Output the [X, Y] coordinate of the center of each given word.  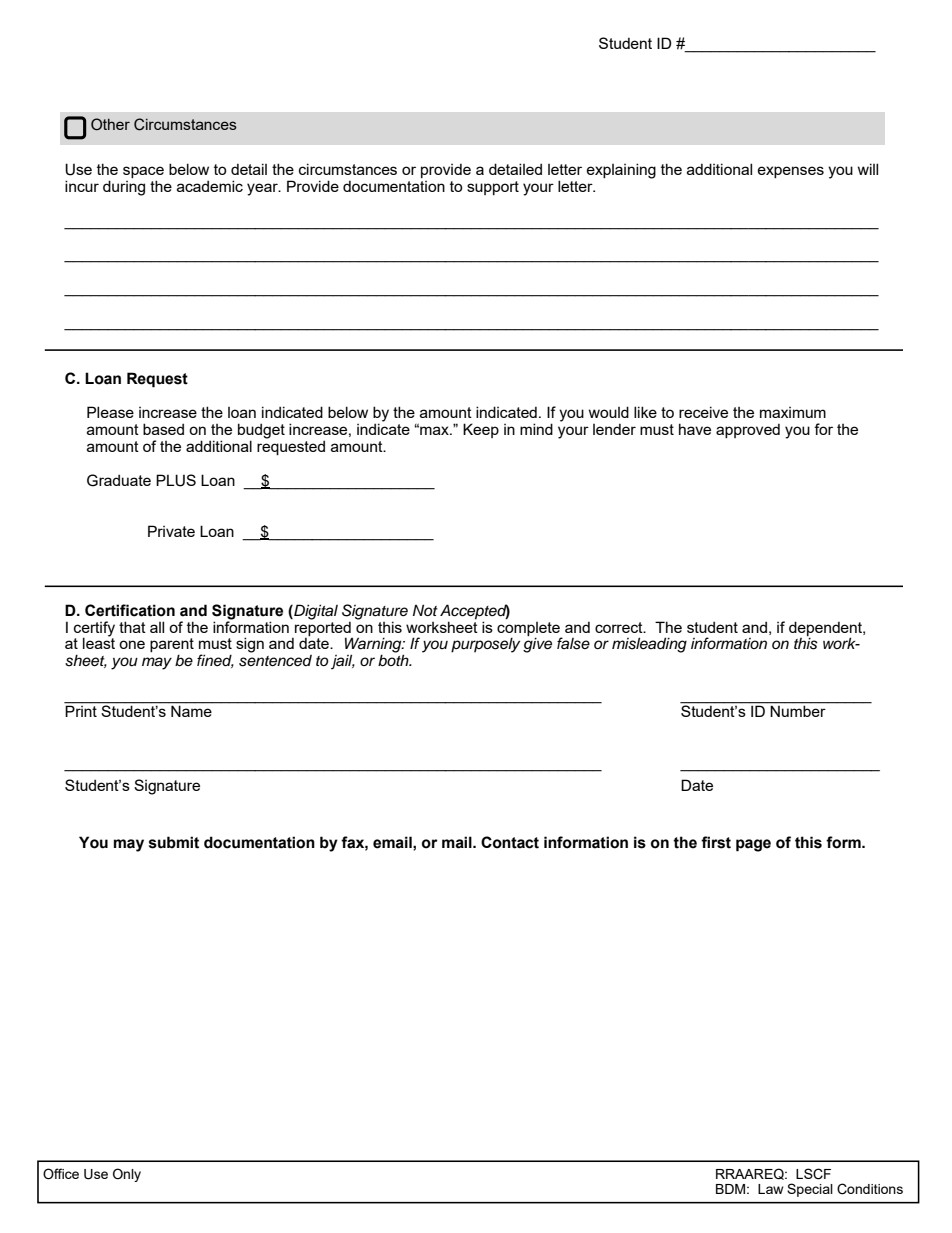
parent [172, 646]
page [753, 845]
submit [174, 842]
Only [127, 1175]
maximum [793, 412]
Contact [510, 842]
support [493, 188]
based [163, 429]
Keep [481, 430]
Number [798, 710]
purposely [485, 645]
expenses [791, 172]
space [143, 172]
